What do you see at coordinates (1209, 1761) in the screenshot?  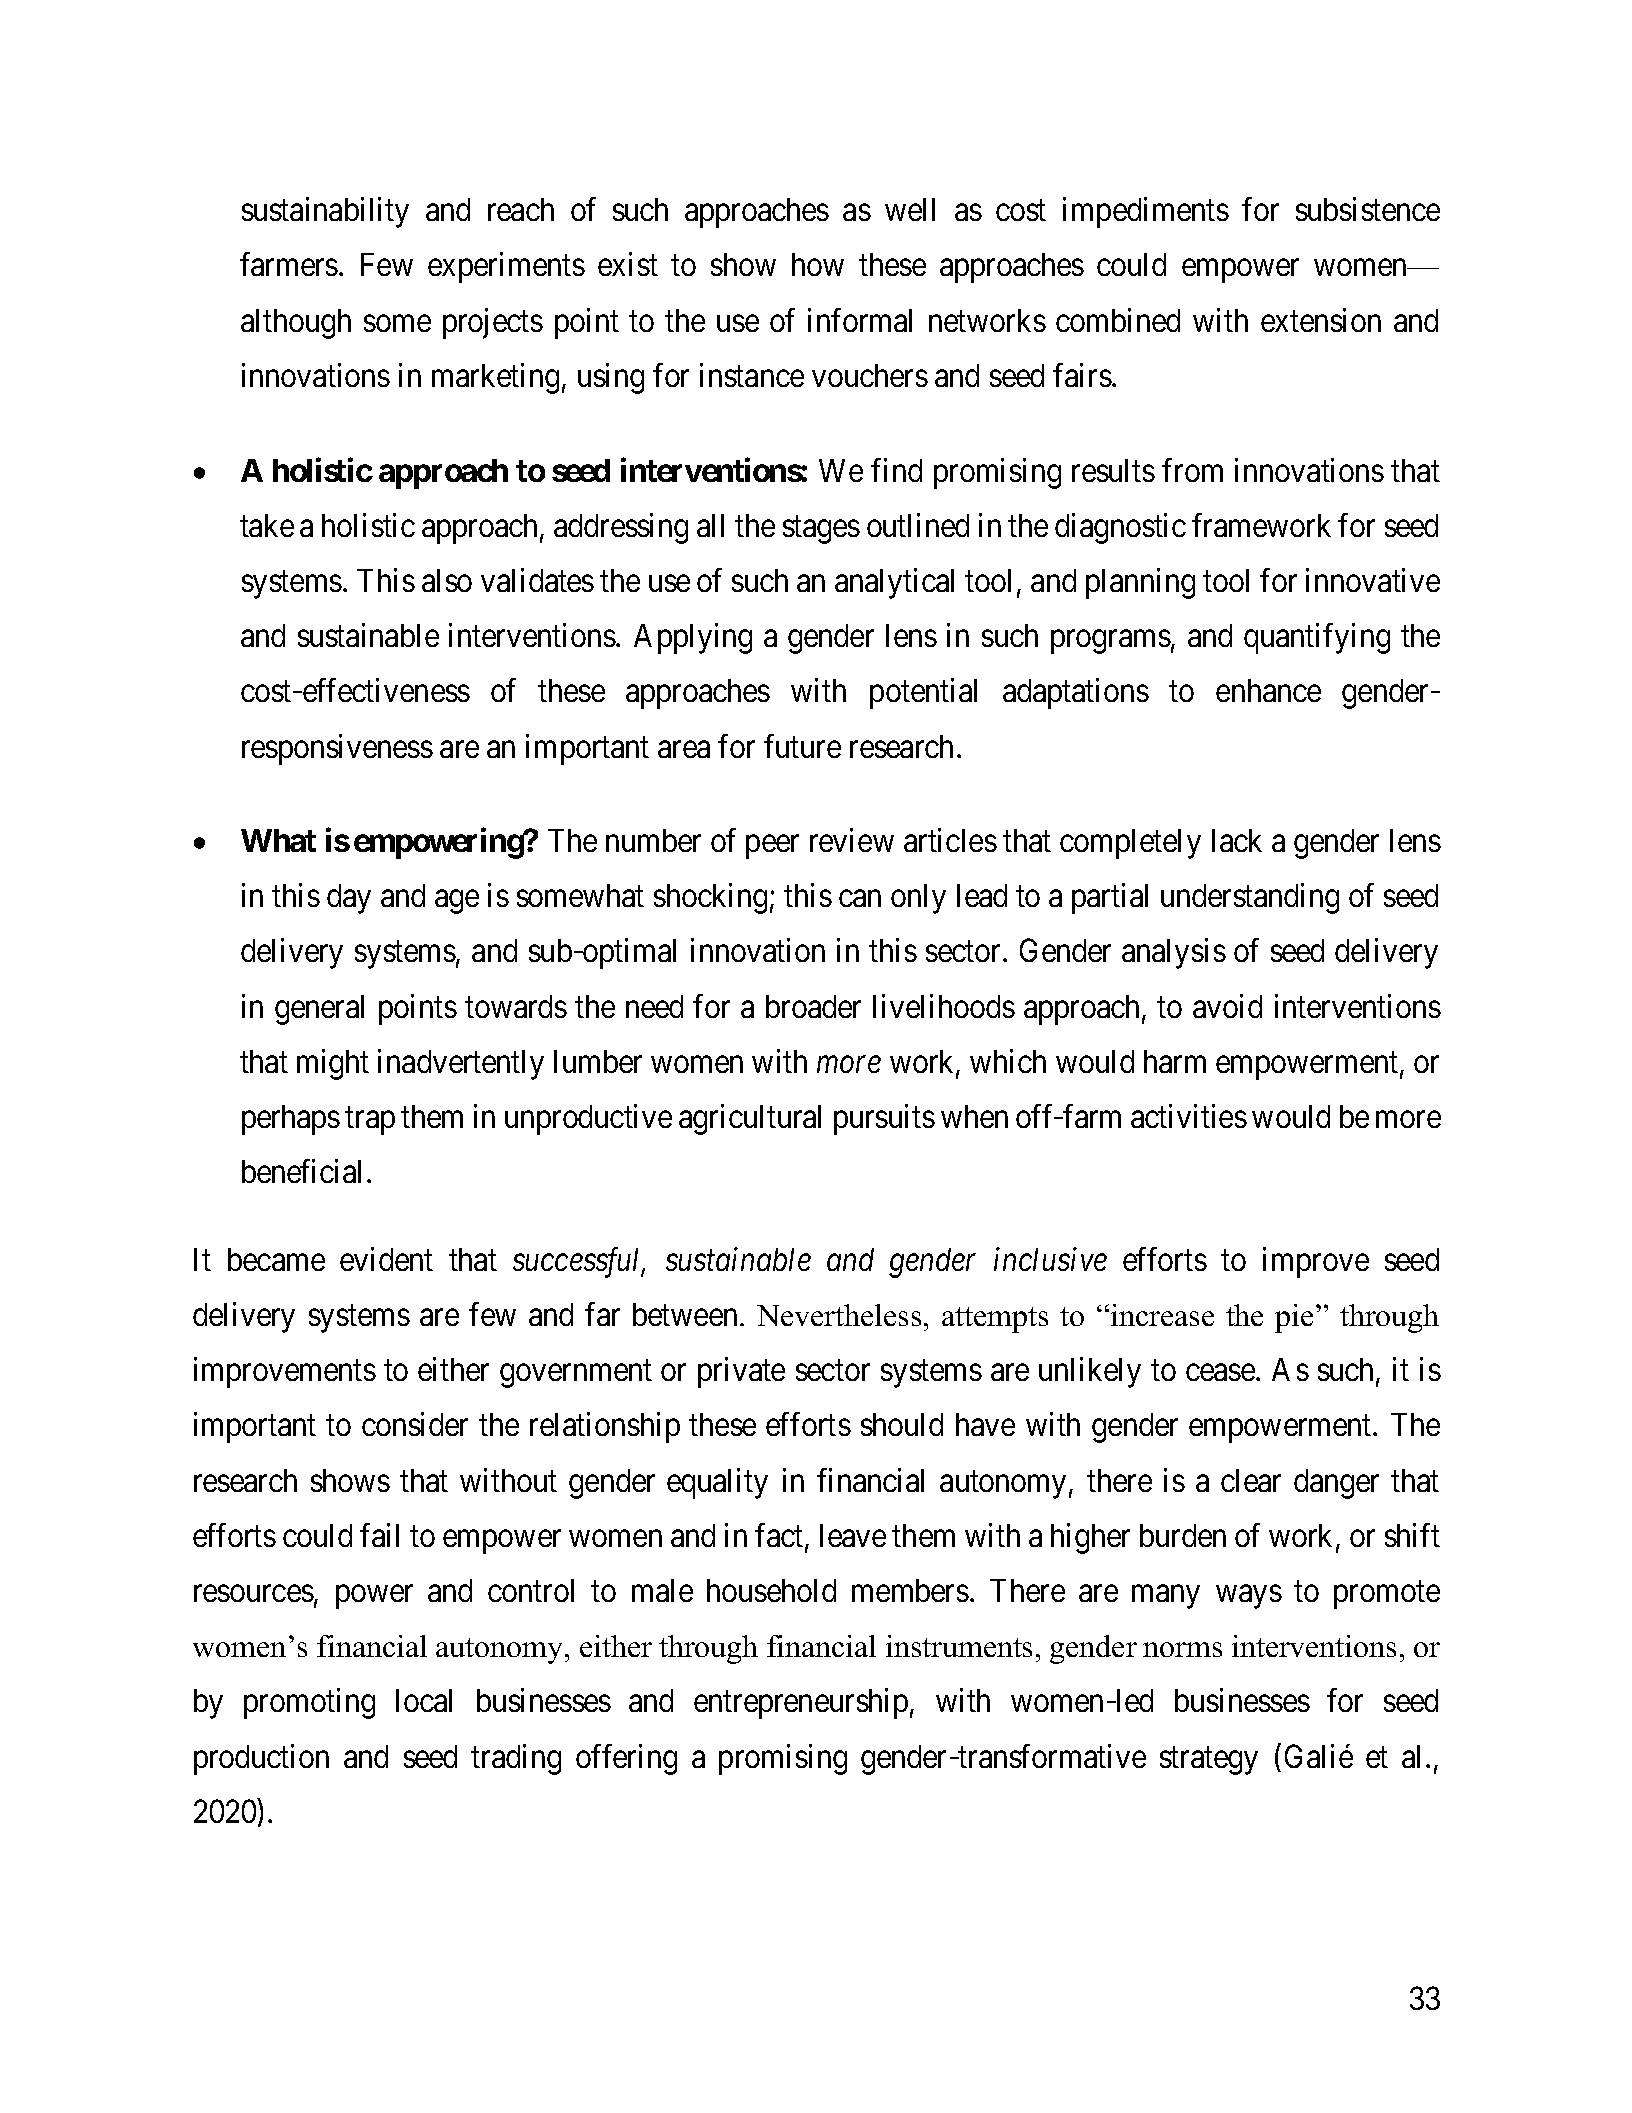 I see `strategy` at bounding box center [1209, 1761].
